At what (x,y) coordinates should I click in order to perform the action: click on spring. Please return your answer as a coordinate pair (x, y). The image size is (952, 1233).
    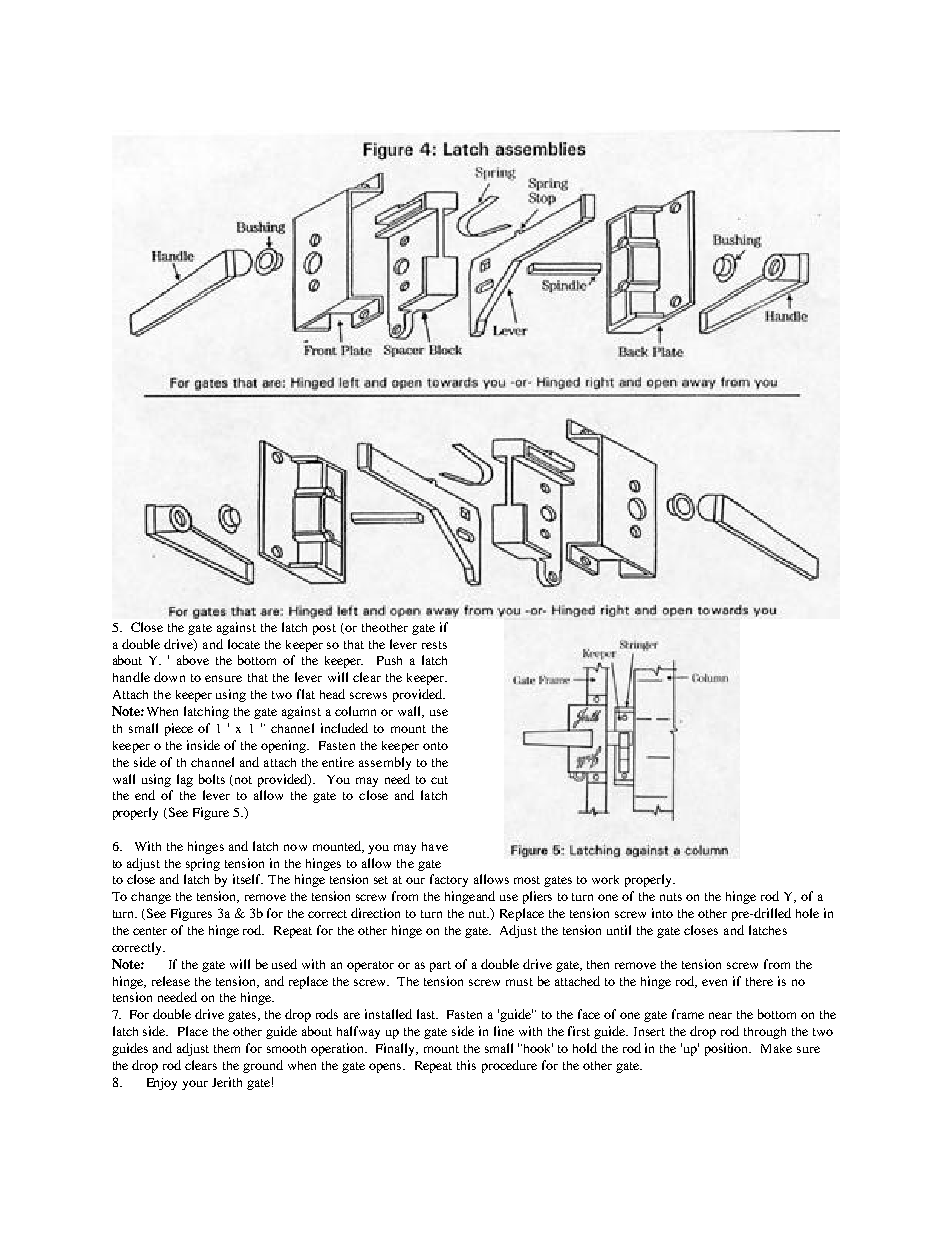
    Looking at the image, I should click on (203, 864).
